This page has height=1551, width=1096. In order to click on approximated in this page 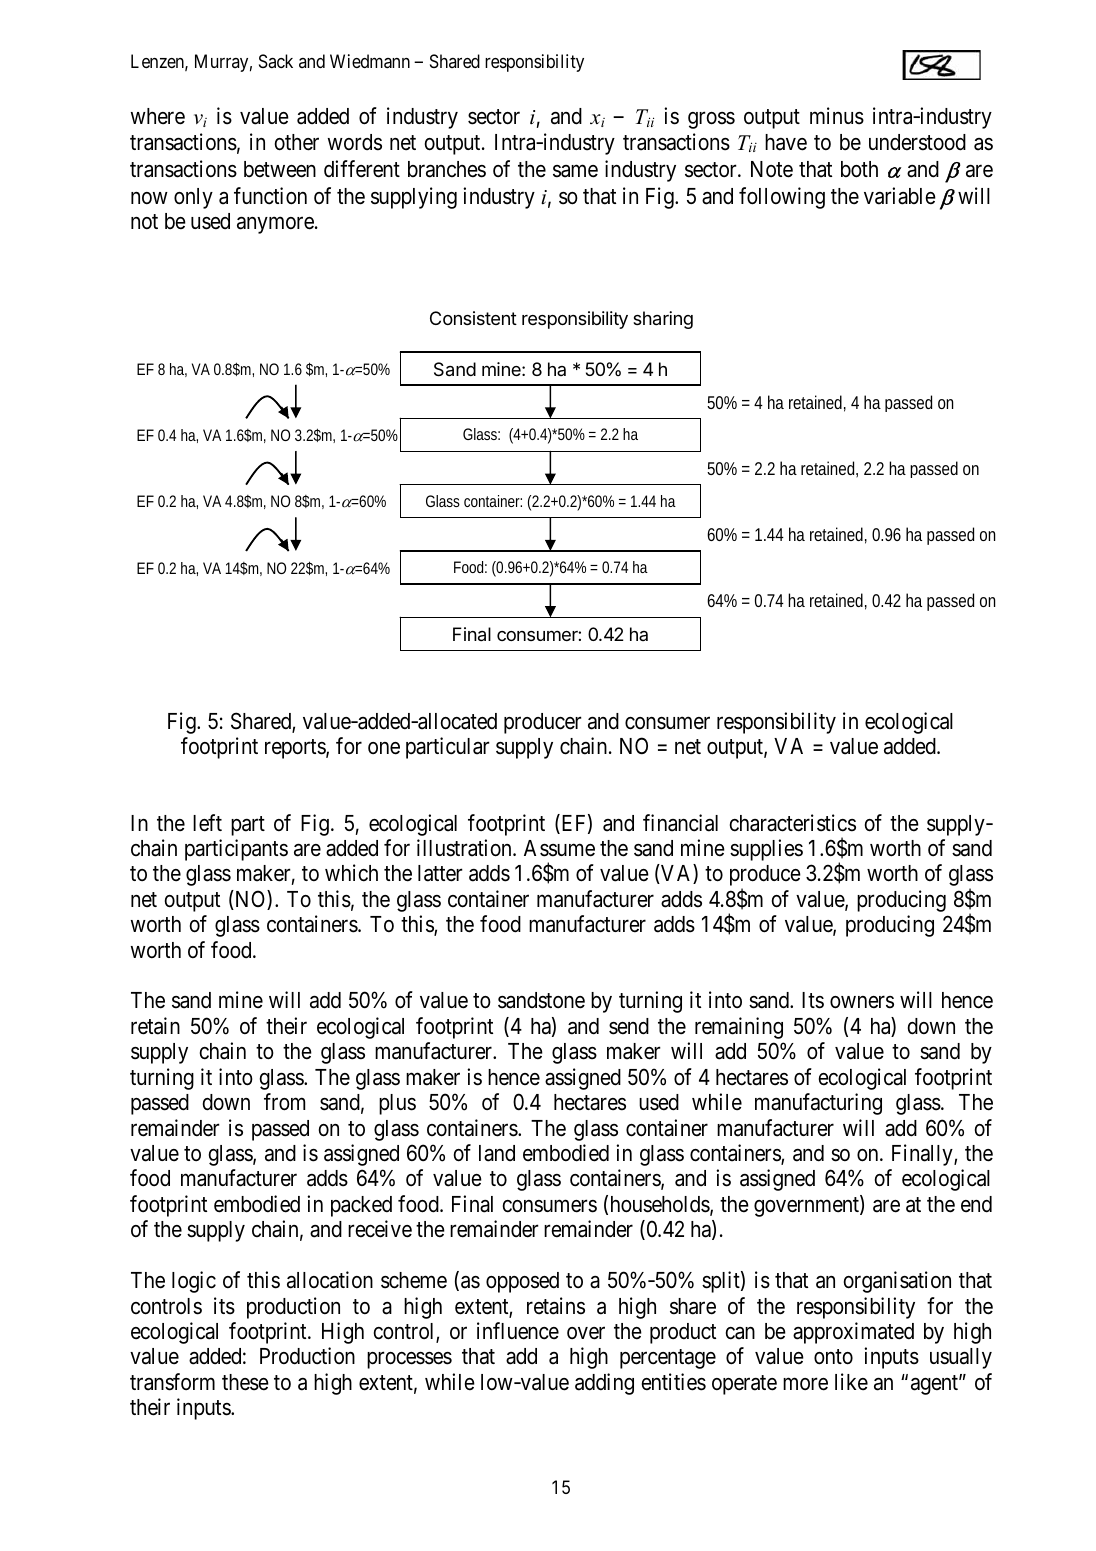, I will do `click(853, 1333)`.
